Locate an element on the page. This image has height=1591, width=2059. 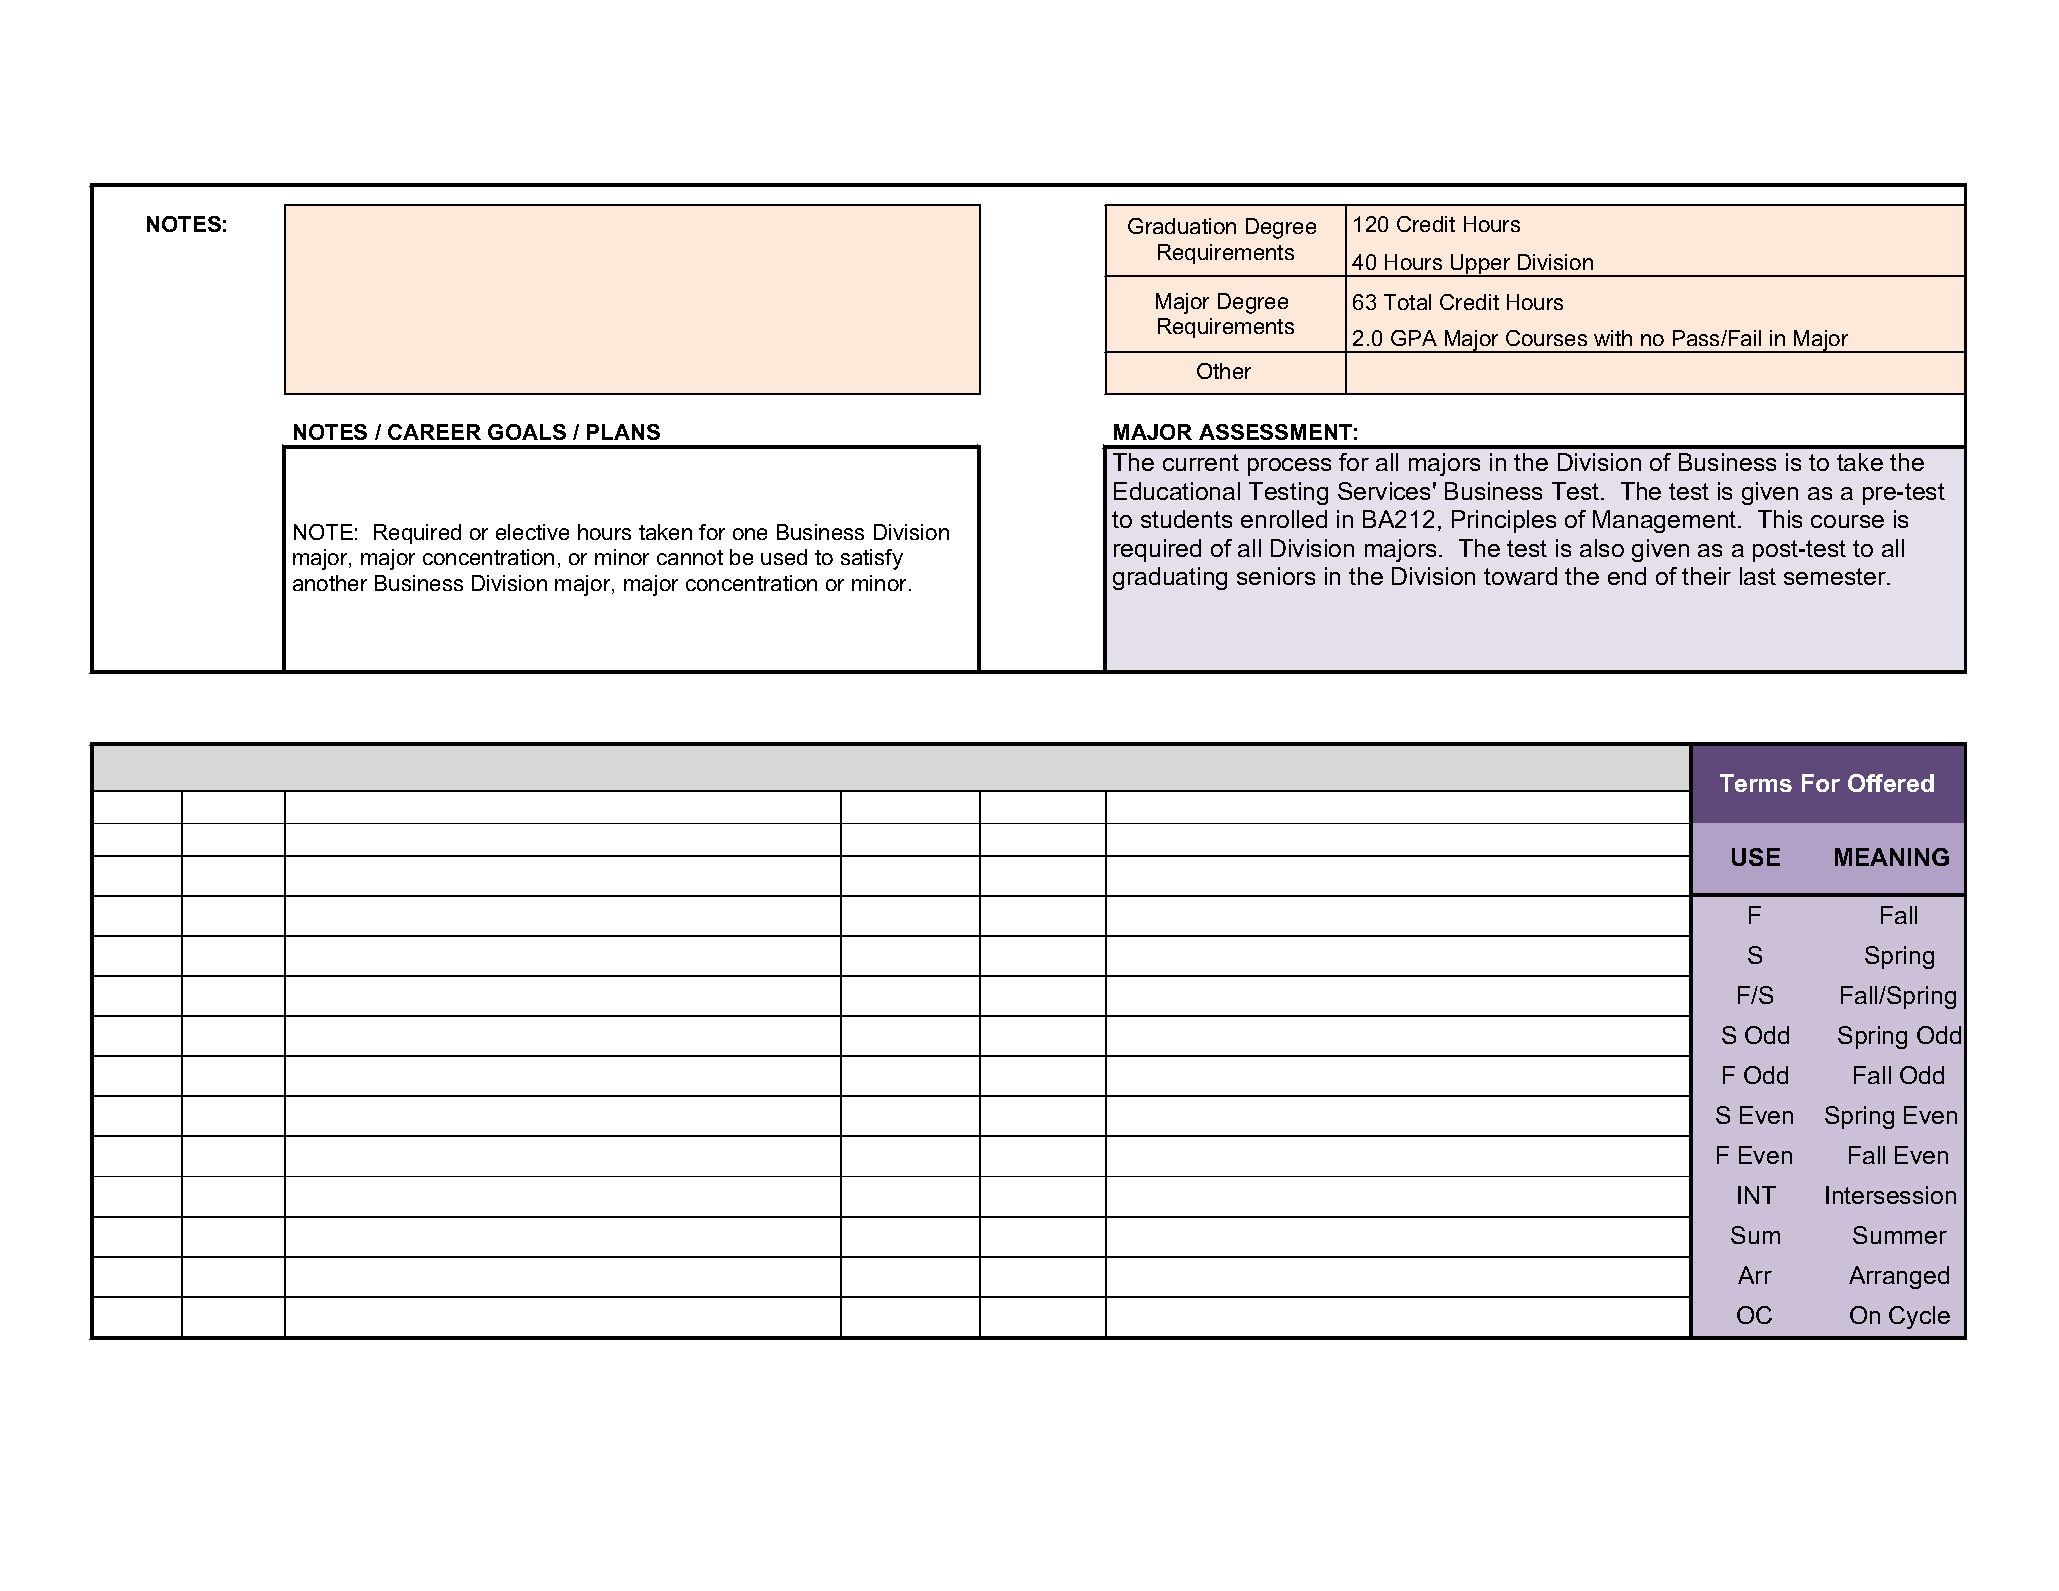
cannot is located at coordinates (690, 557).
